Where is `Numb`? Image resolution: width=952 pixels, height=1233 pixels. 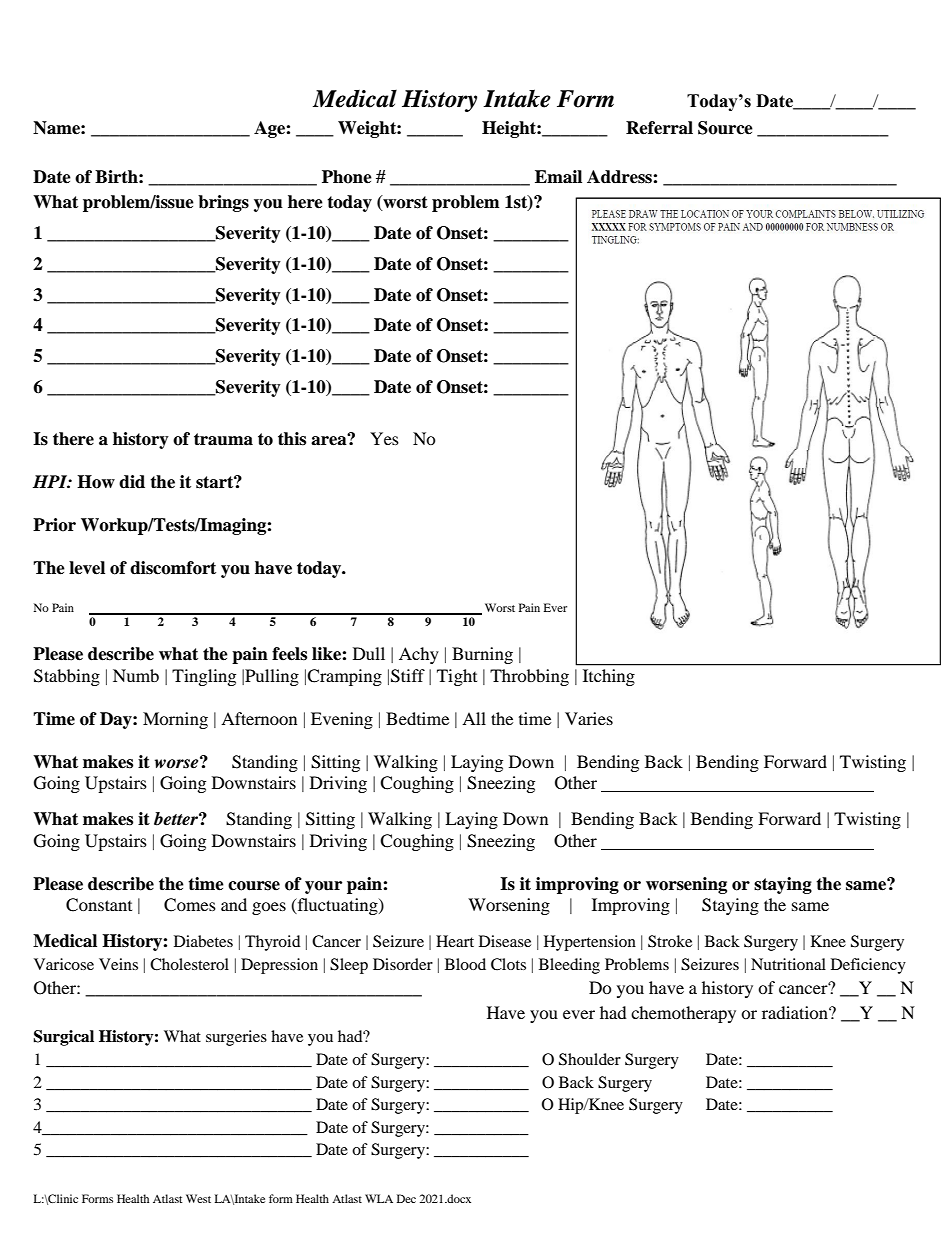 Numb is located at coordinates (136, 675).
